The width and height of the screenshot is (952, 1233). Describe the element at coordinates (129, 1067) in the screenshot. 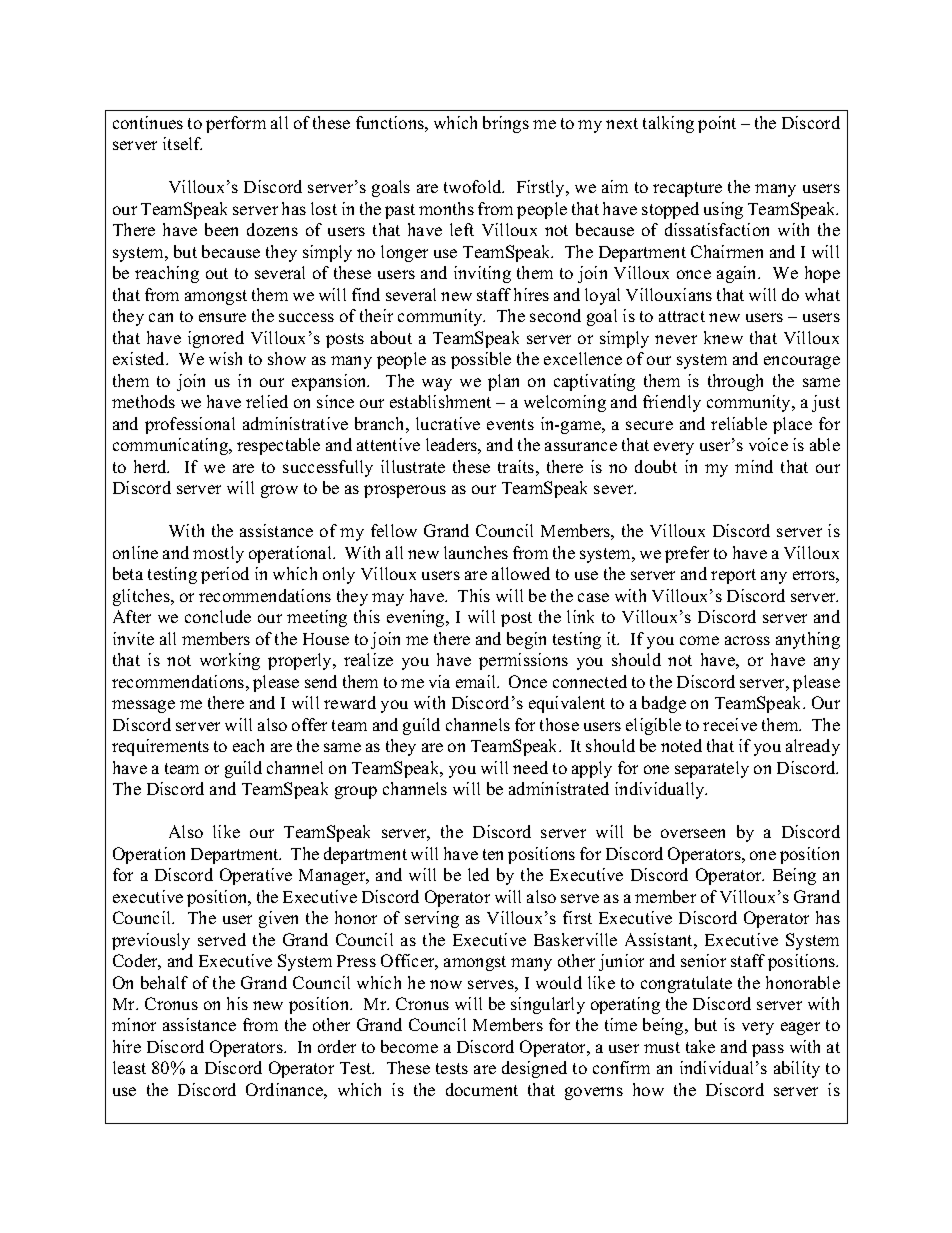

I see `least` at that location.
